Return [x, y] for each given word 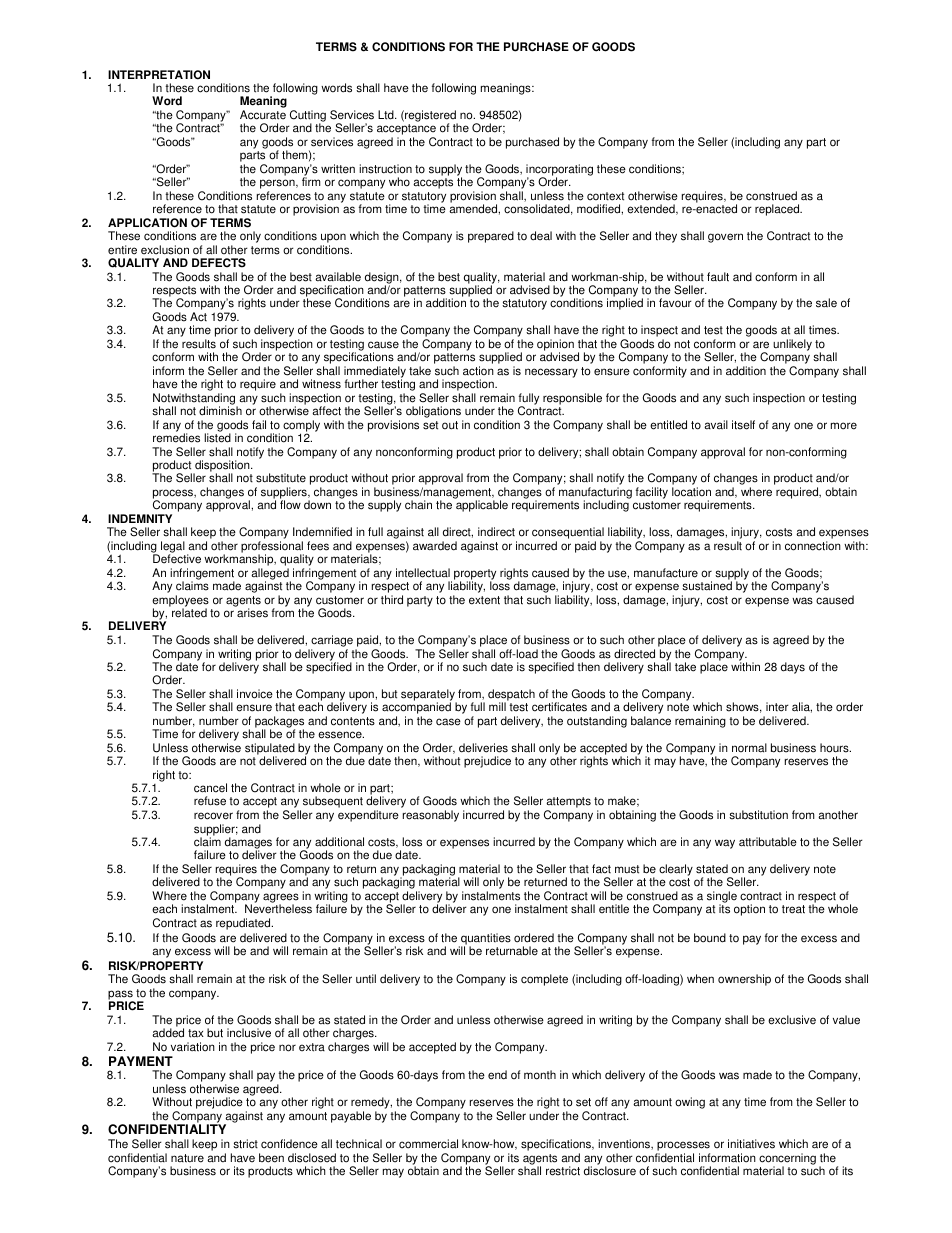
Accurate [263, 115]
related [189, 613]
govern [725, 238]
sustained [707, 586]
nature [187, 1158]
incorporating [559, 171]
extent [484, 600]
